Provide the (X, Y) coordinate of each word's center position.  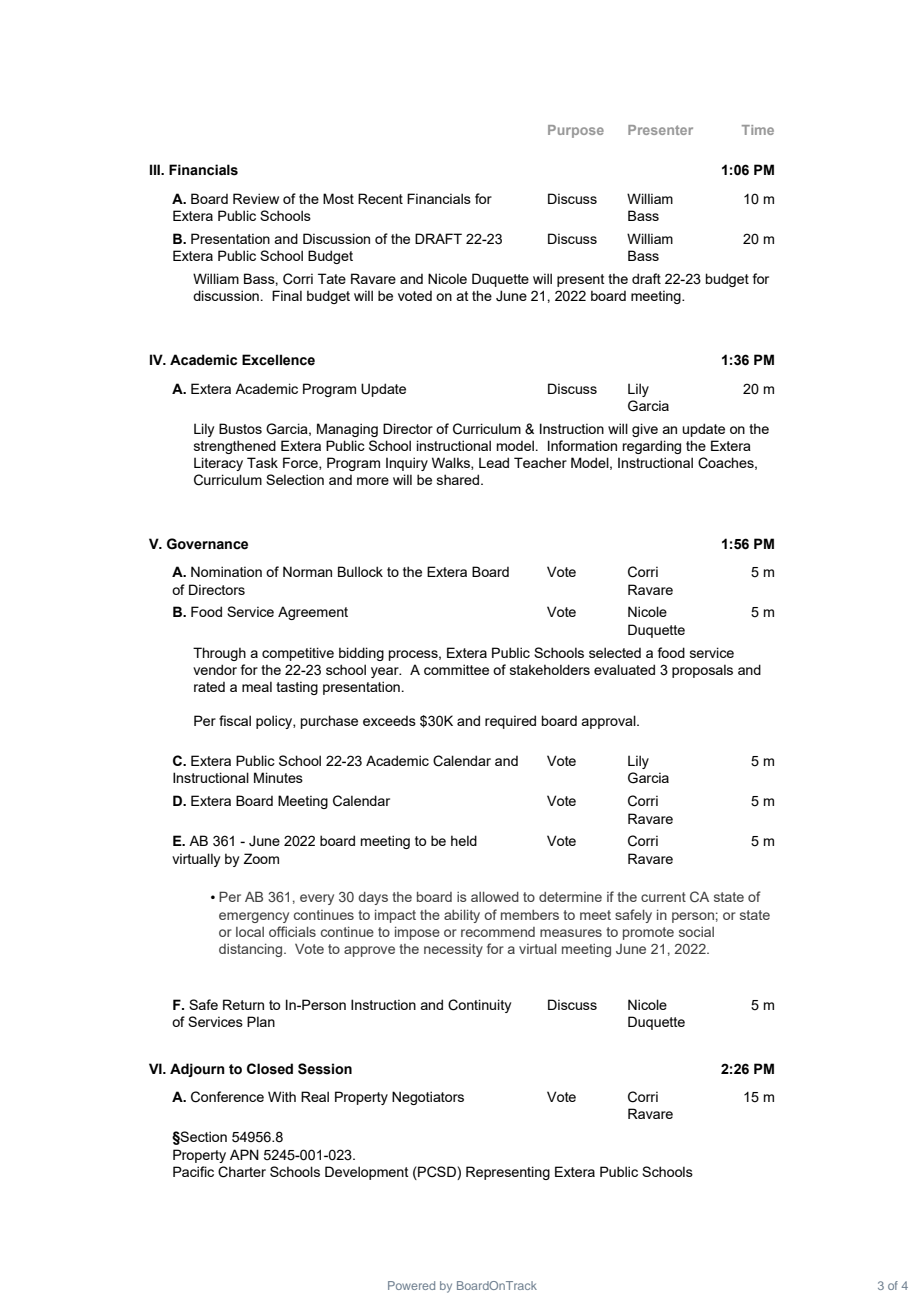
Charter (242, 1172)
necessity (453, 950)
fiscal (235, 720)
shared (459, 479)
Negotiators (428, 1098)
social (696, 932)
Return (243, 1004)
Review (256, 198)
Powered (411, 1285)
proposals (702, 671)
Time (758, 130)
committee (456, 669)
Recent (380, 198)
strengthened (235, 447)
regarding (651, 447)
